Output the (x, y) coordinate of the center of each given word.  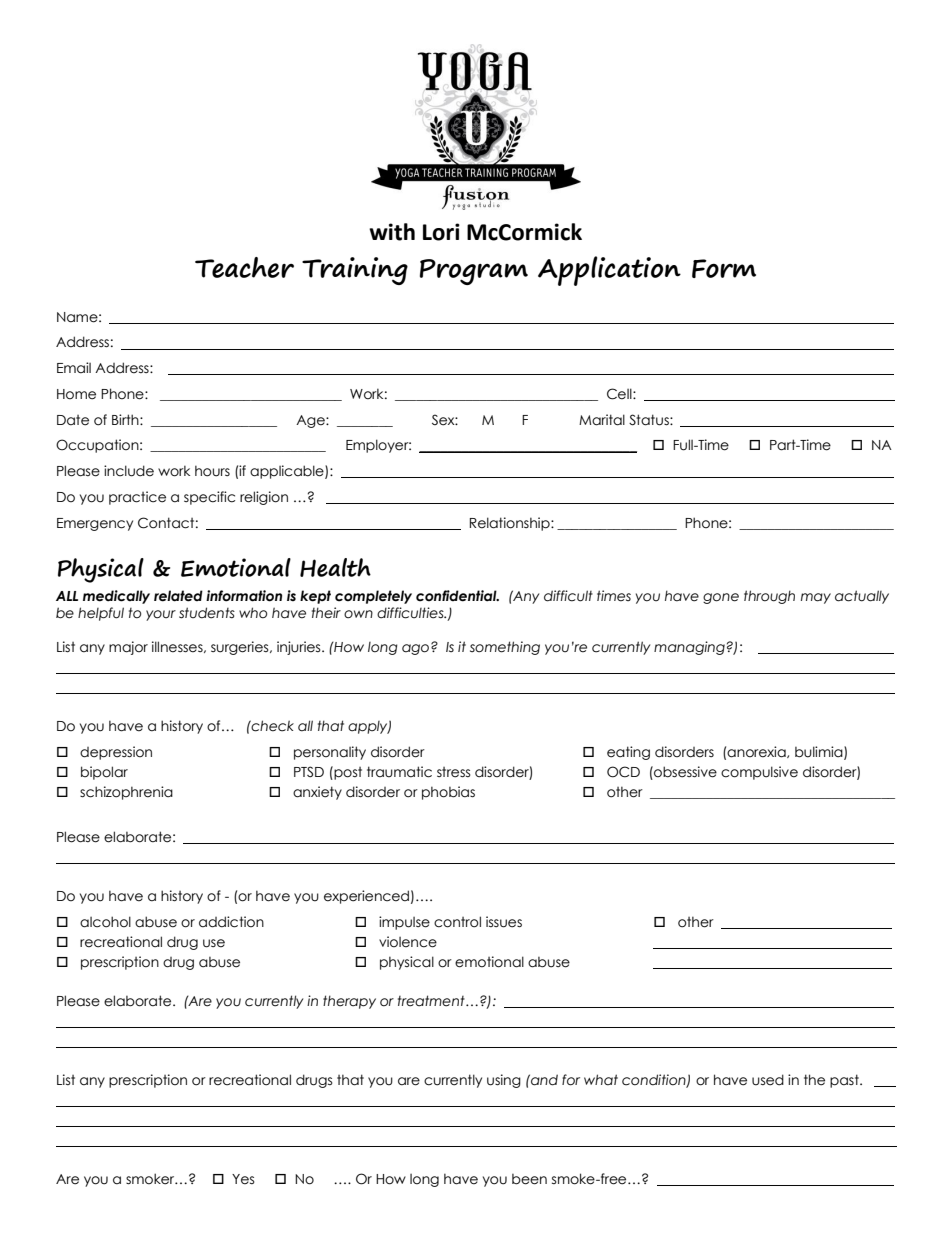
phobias (448, 793)
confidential (457, 596)
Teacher (244, 267)
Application (609, 271)
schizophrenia (126, 793)
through (769, 597)
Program (474, 272)
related (178, 596)
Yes (243, 1179)
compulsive (759, 773)
